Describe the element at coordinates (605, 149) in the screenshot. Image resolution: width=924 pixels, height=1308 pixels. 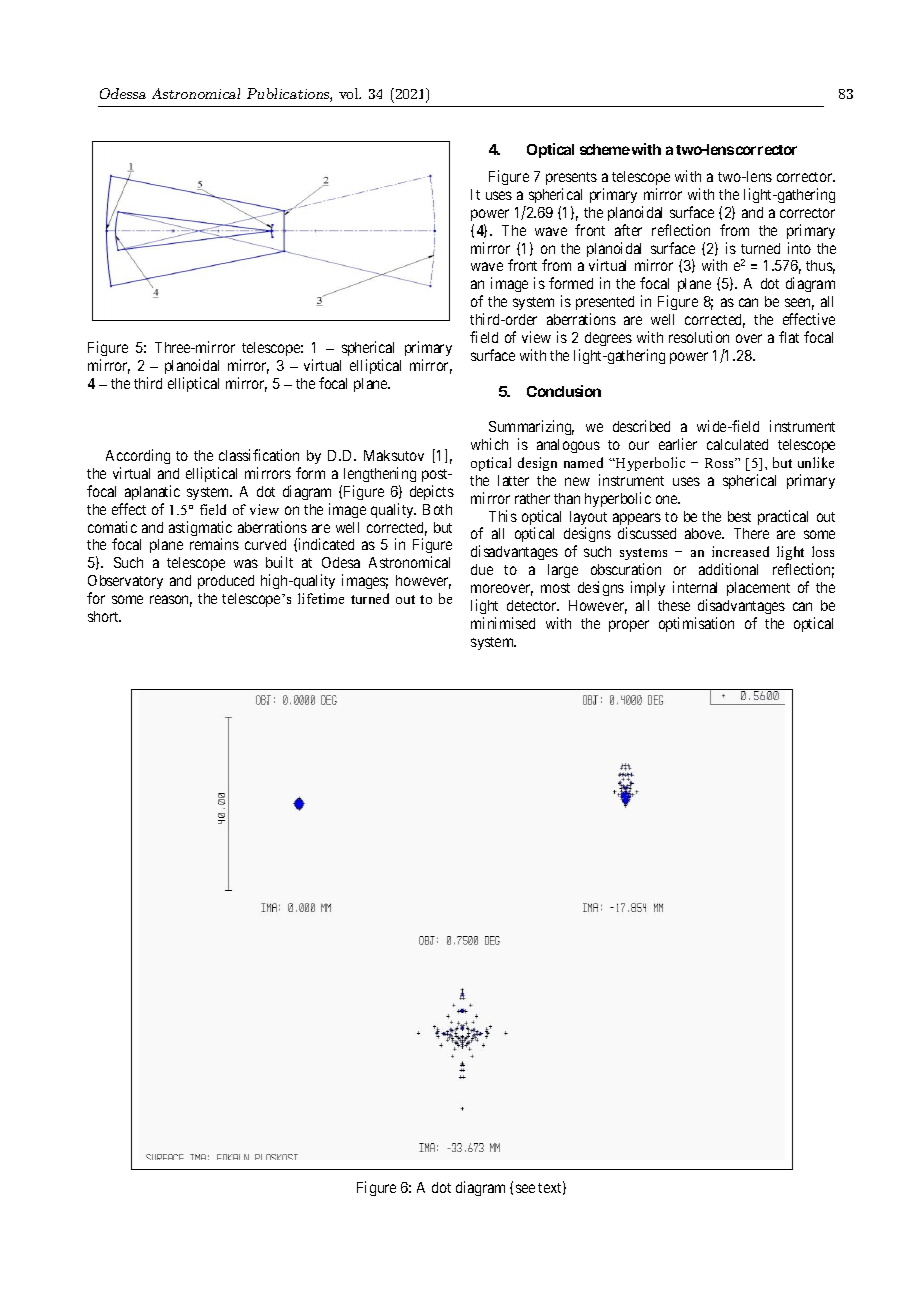
I see `scheme` at that location.
